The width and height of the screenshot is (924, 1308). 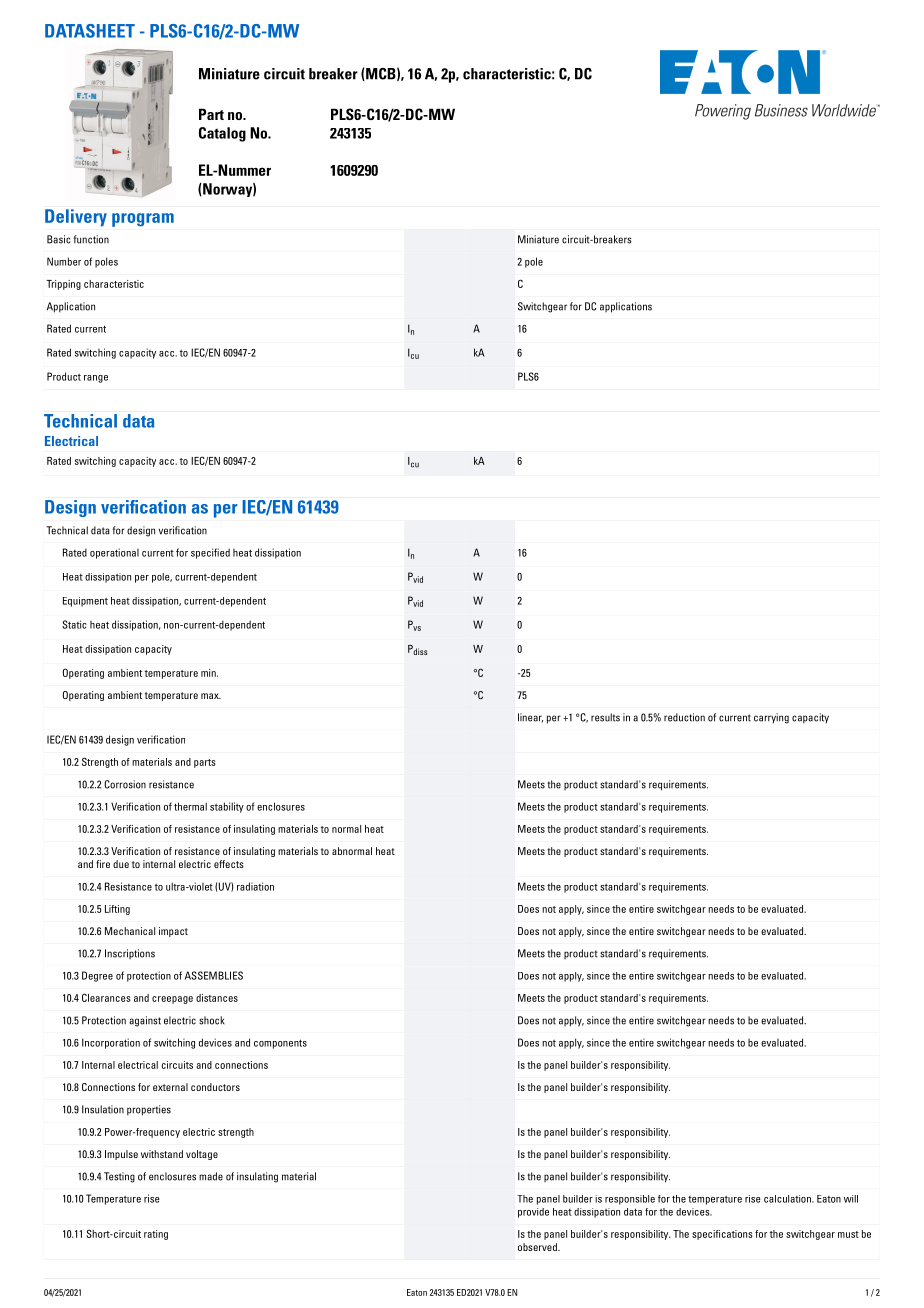 I want to click on max, so click(x=211, y=696).
